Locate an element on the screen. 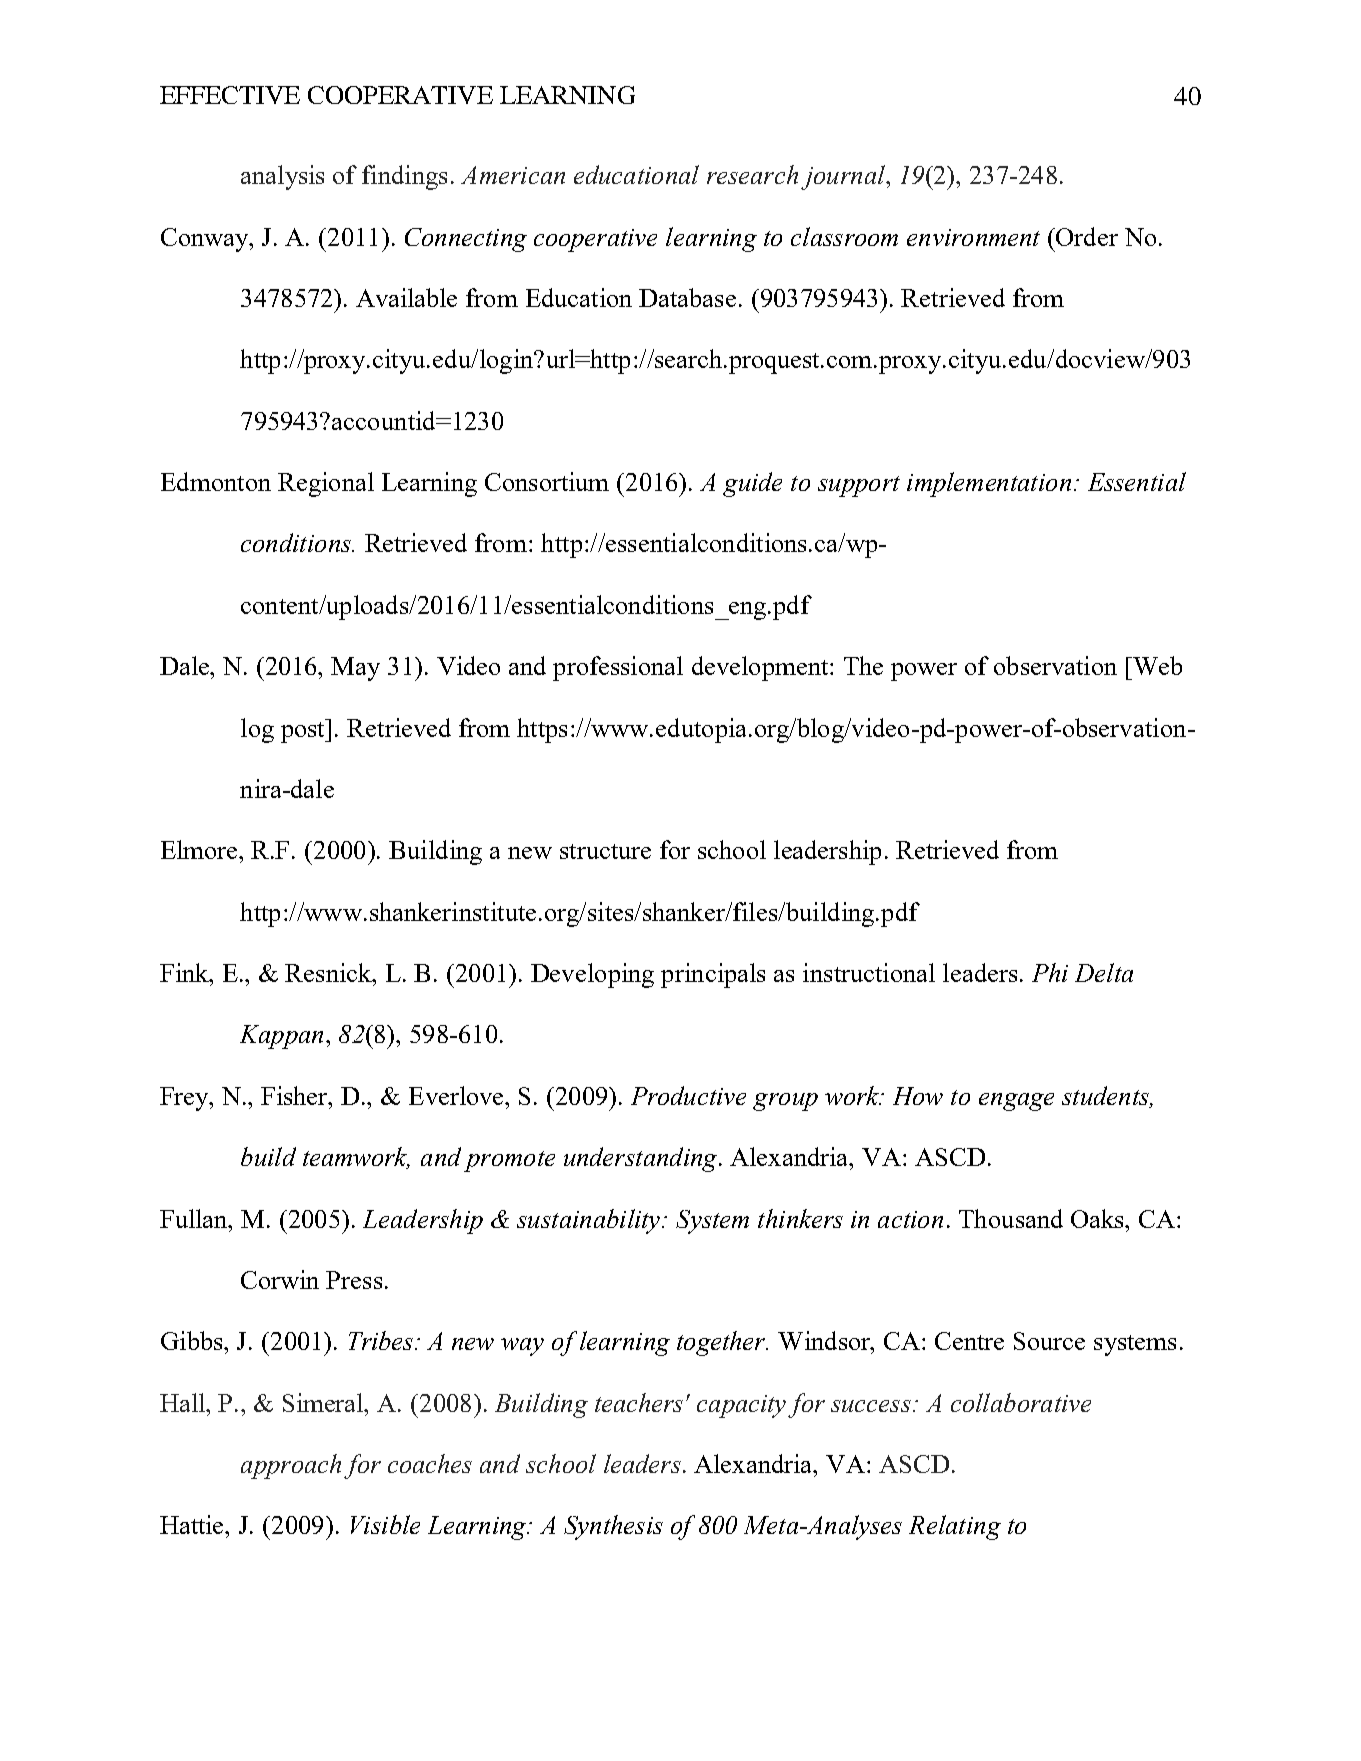 The image size is (1361, 1761). Synthesis is located at coordinates (613, 1527).
